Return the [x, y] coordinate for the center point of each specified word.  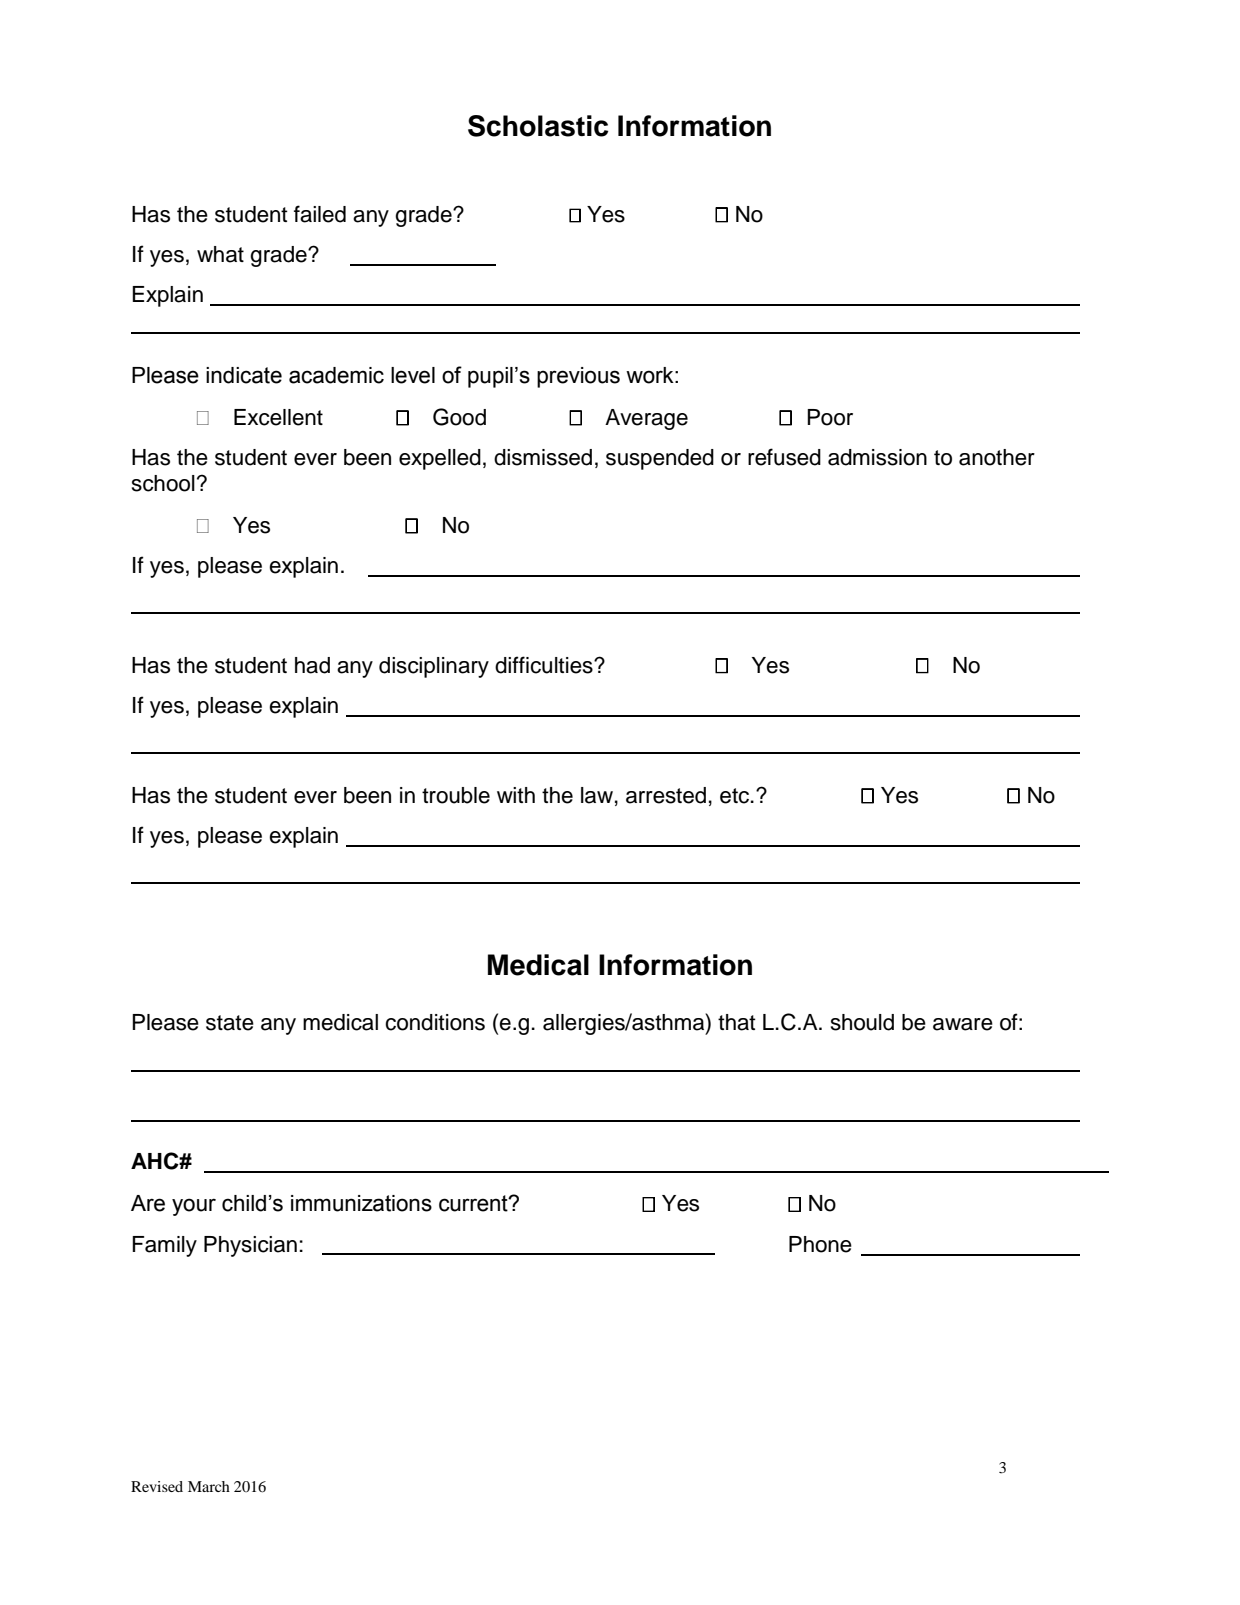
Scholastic [538, 126]
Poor [830, 417]
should [862, 1022]
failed [320, 214]
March [209, 1486]
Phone [820, 1244]
